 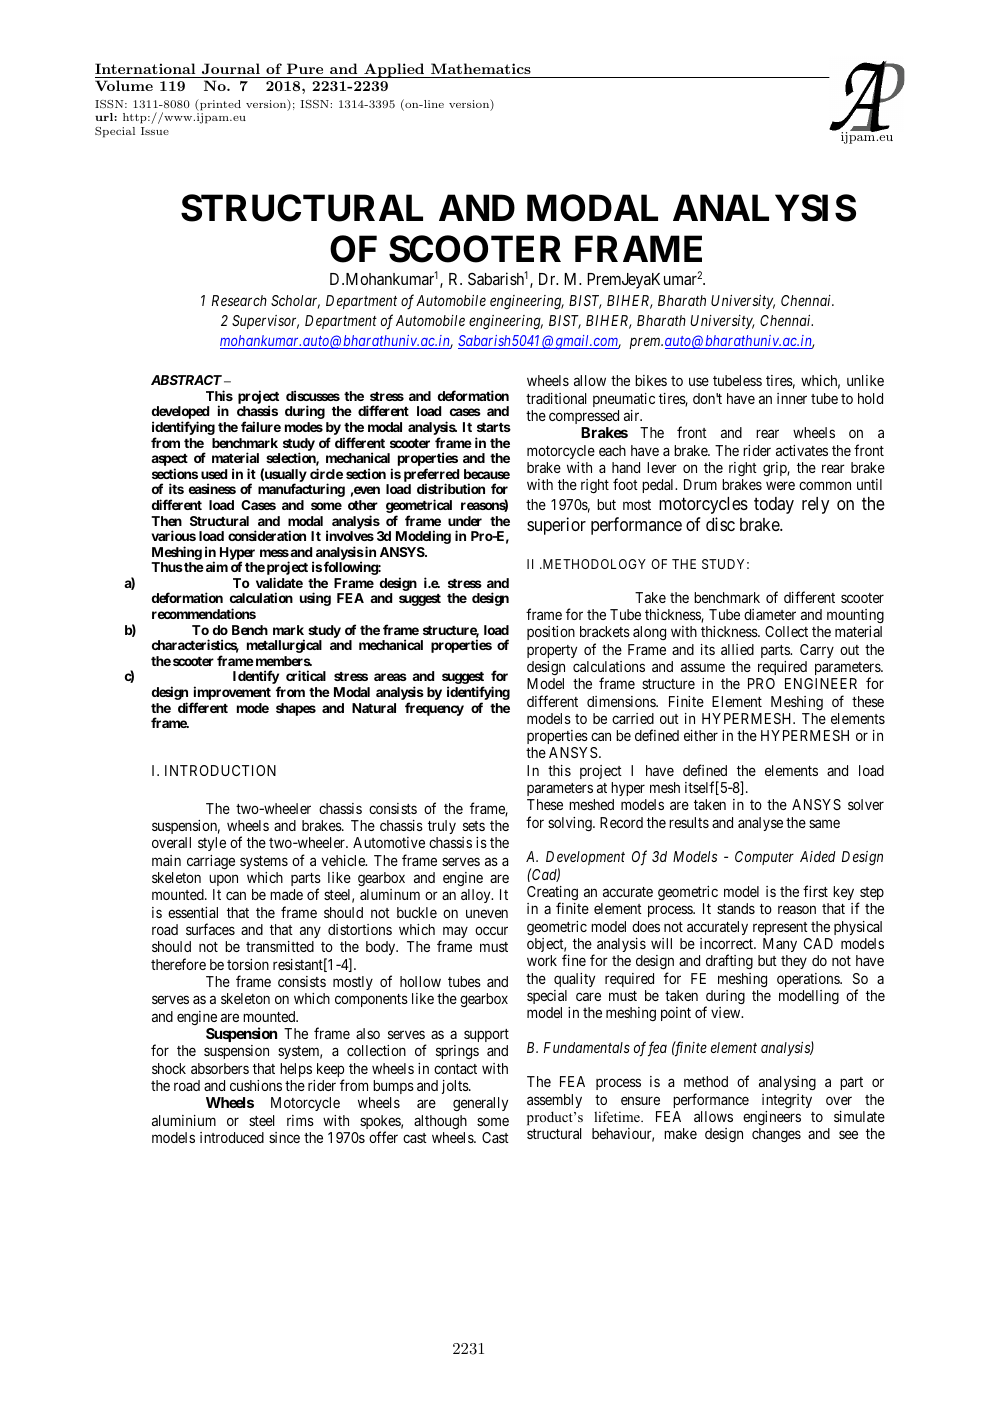 What do you see at coordinates (760, 824) in the image?
I see `analyse` at bounding box center [760, 824].
